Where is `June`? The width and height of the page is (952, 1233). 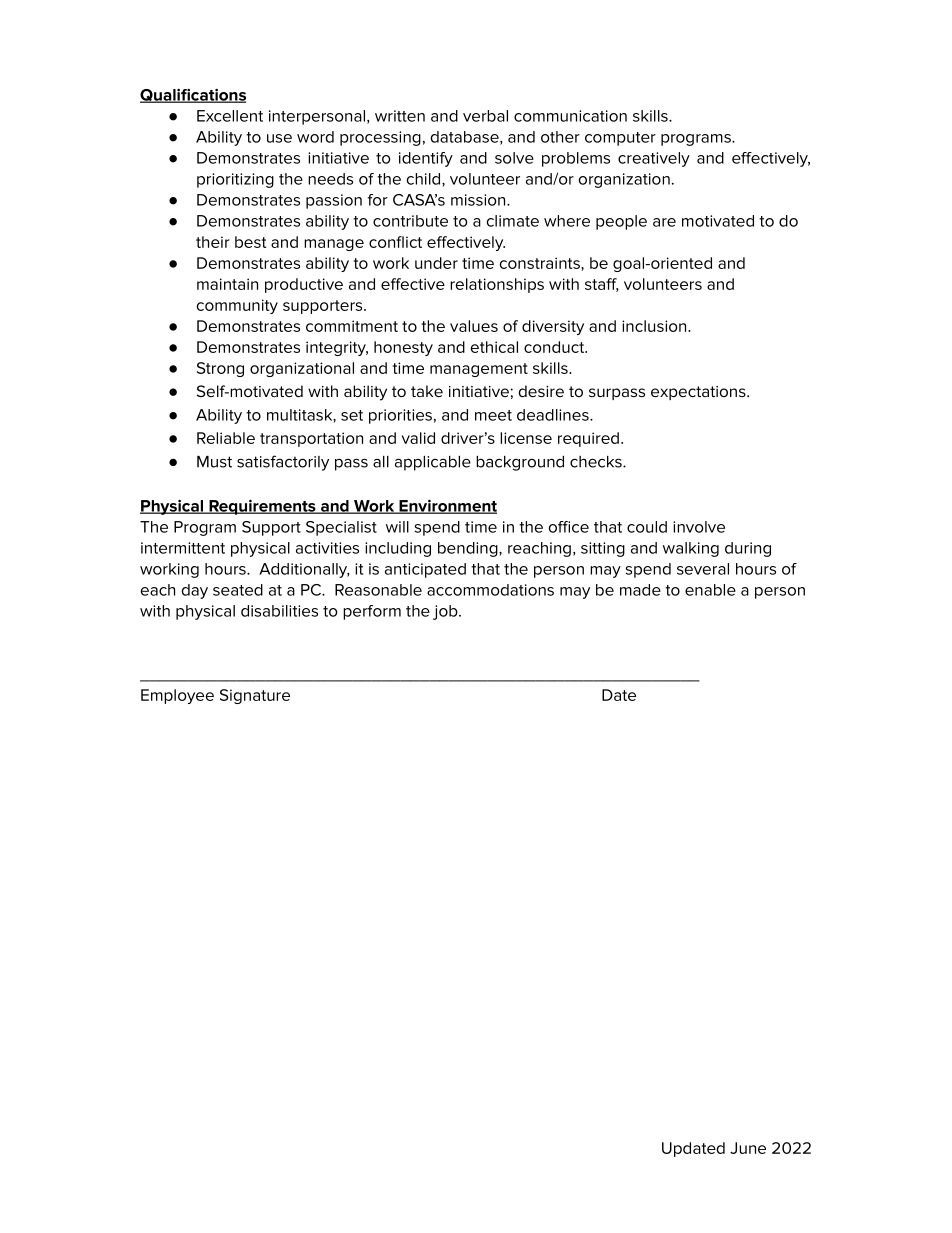
June is located at coordinates (748, 1148).
